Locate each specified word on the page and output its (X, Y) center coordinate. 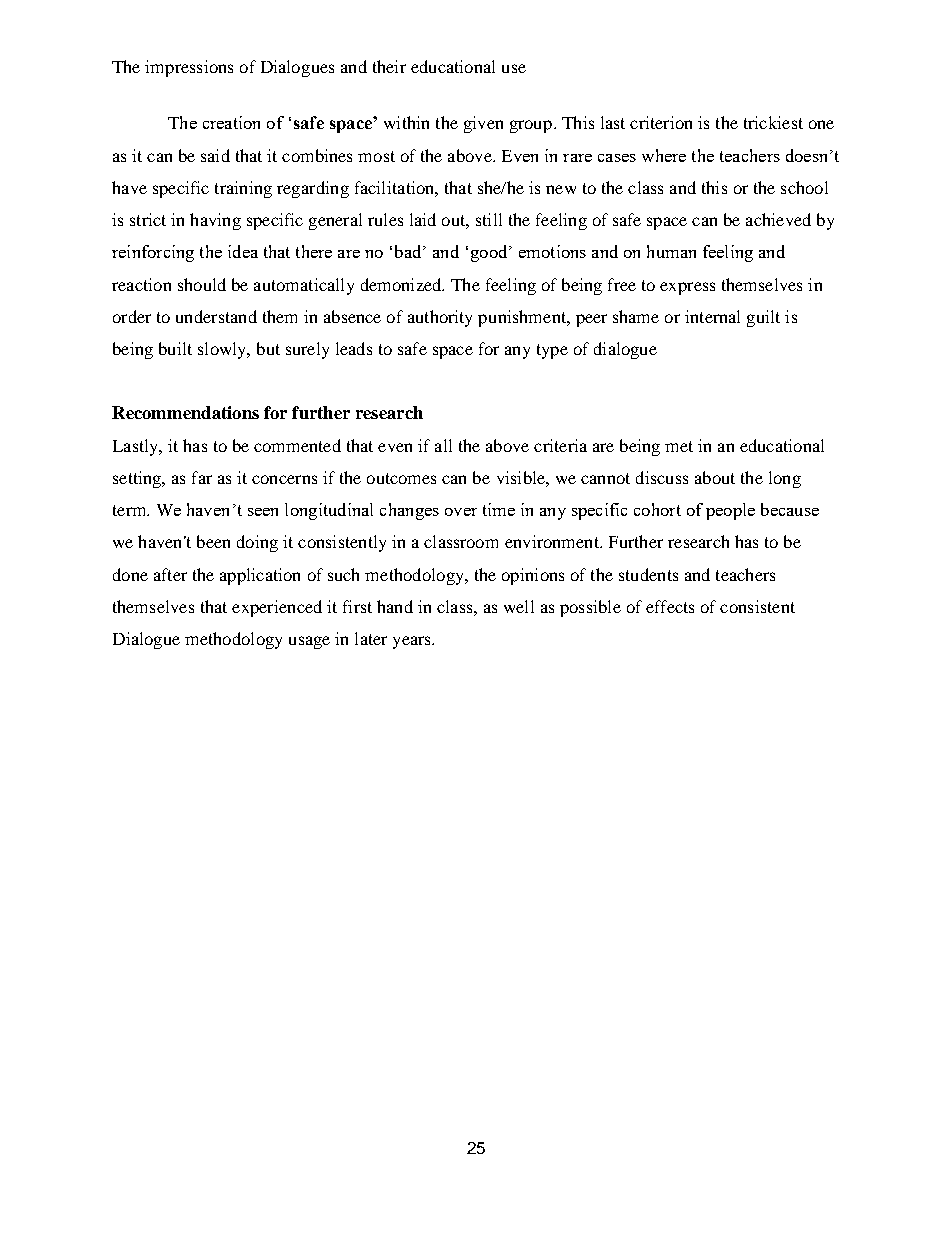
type (552, 351)
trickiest (773, 122)
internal (712, 316)
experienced (277, 608)
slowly (223, 350)
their (389, 66)
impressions (189, 68)
